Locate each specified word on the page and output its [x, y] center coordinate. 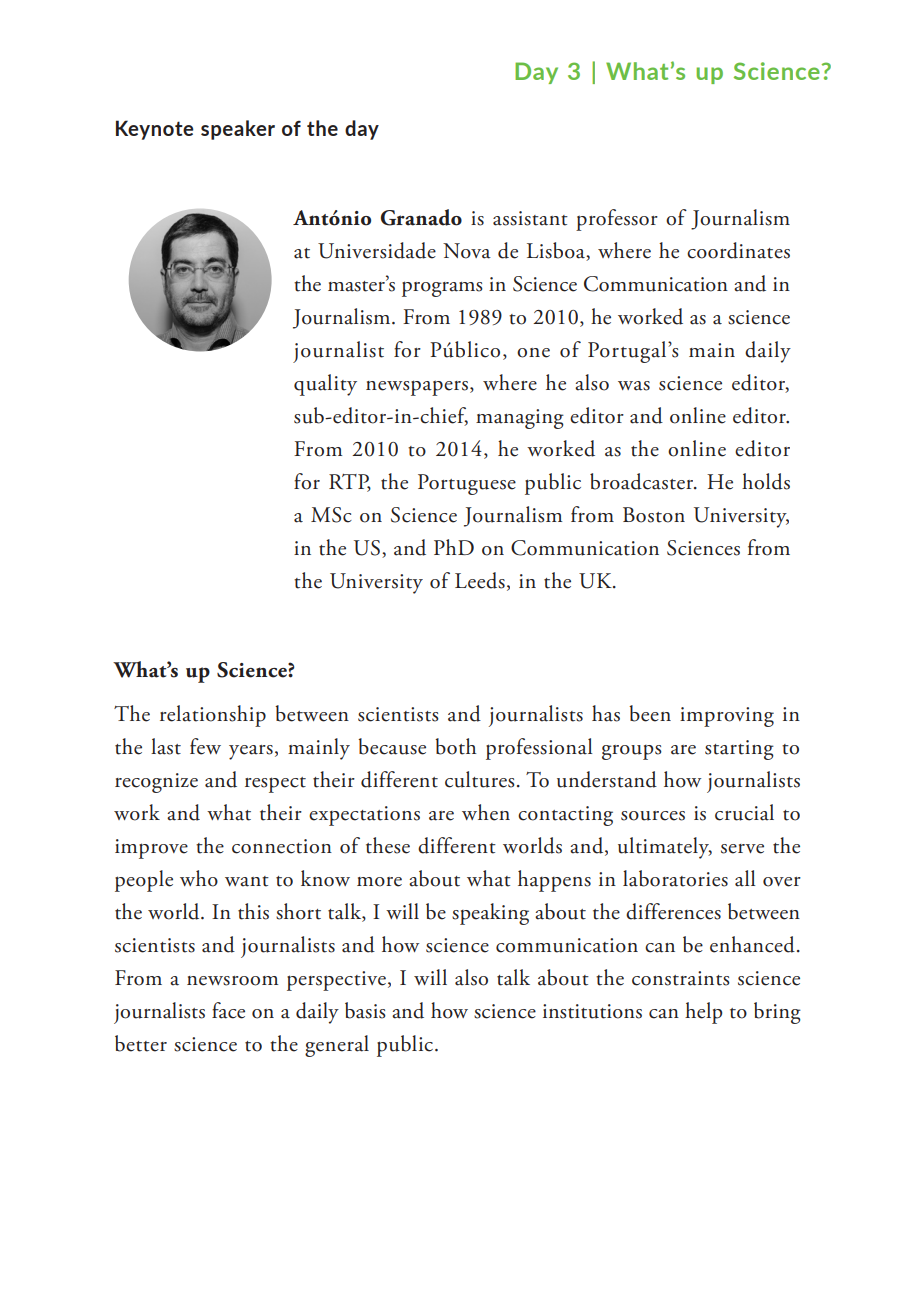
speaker [238, 130]
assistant [530, 218]
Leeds [480, 580]
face [228, 1010]
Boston [654, 515]
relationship [213, 716]
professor [617, 220]
